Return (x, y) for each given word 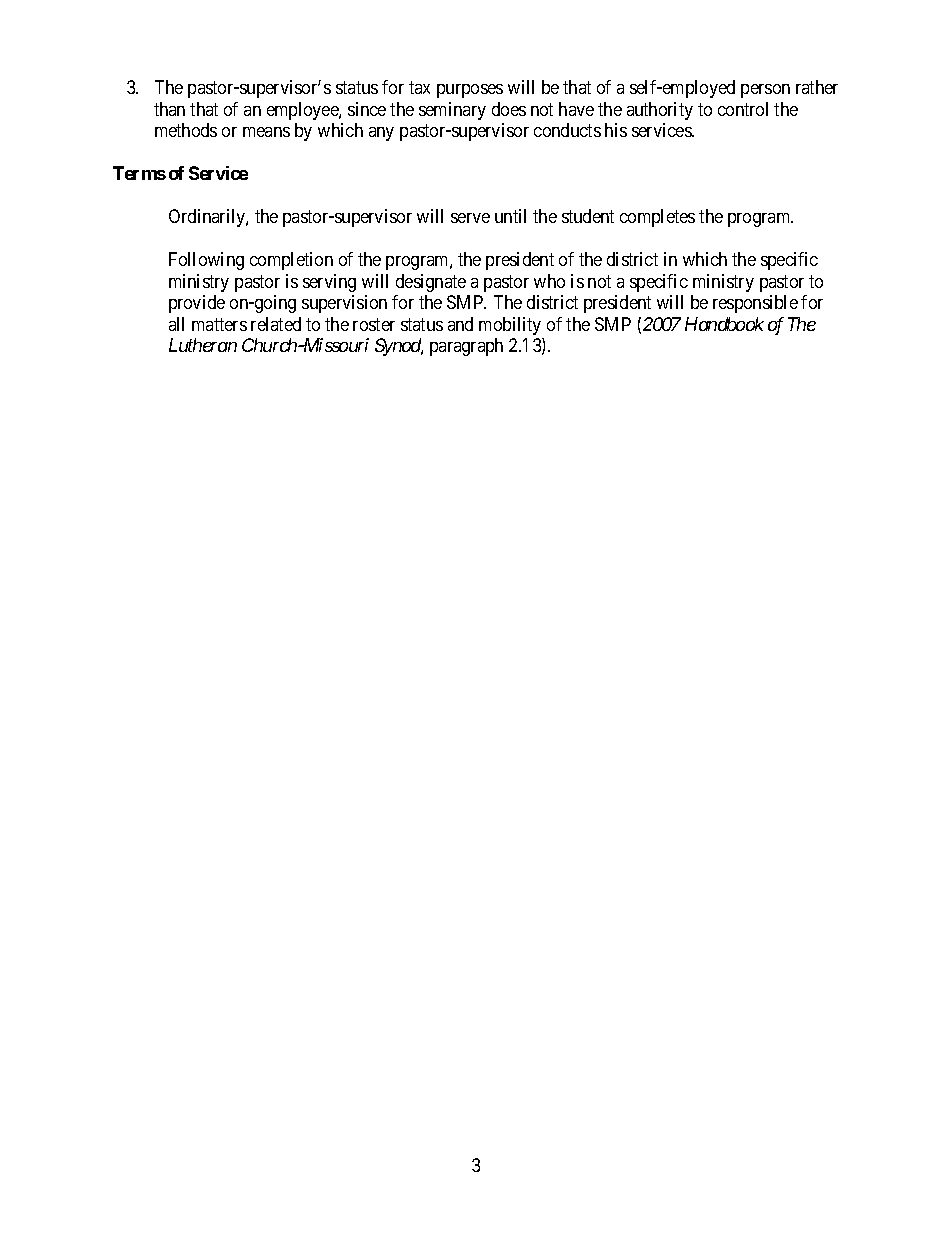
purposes (470, 91)
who (549, 281)
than (169, 109)
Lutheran (203, 345)
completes (657, 218)
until (510, 216)
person (765, 91)
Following (206, 261)
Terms (139, 173)
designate (431, 283)
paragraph (466, 347)
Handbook (724, 324)
